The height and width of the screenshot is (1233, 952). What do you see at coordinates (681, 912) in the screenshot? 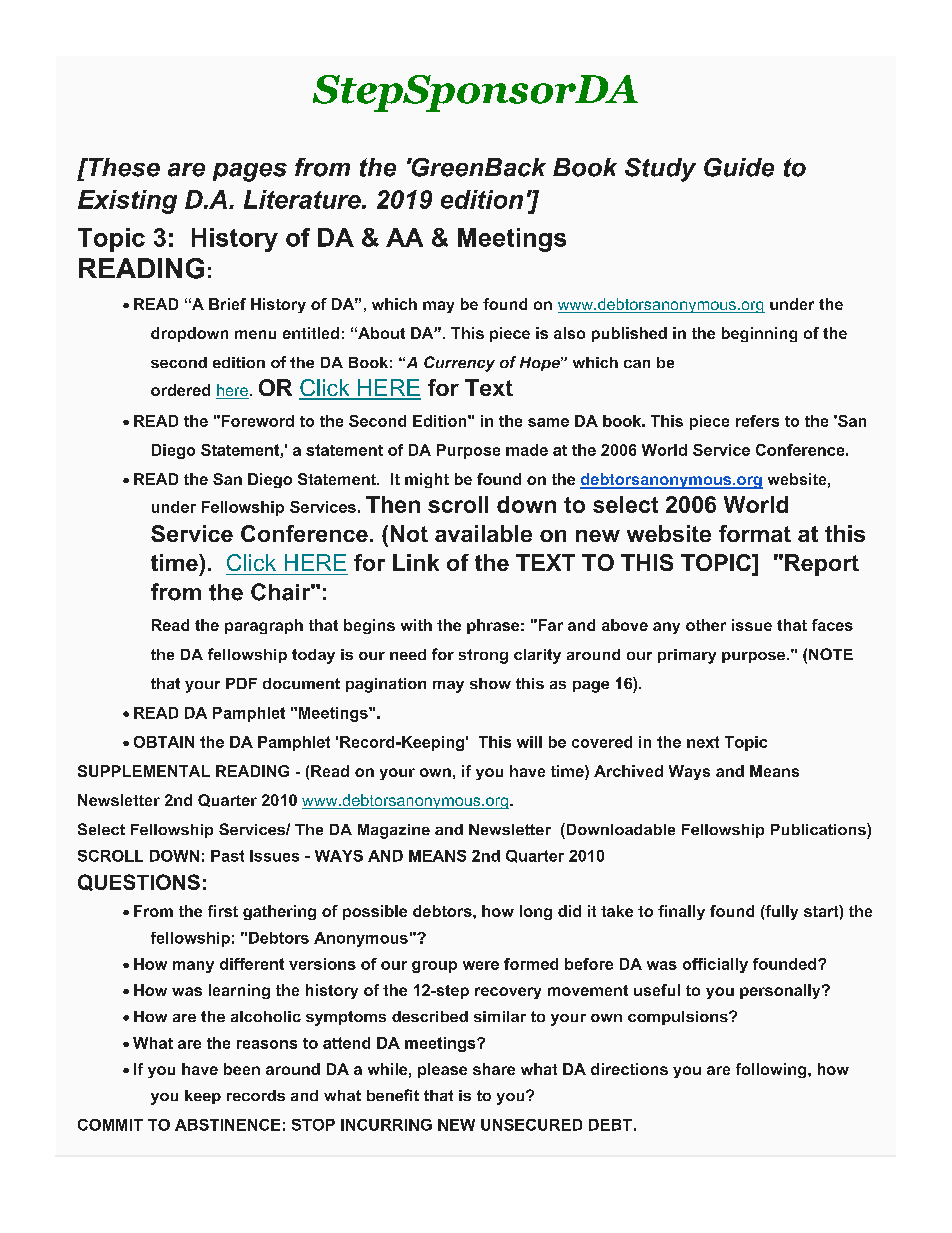
I see `finally` at bounding box center [681, 912].
